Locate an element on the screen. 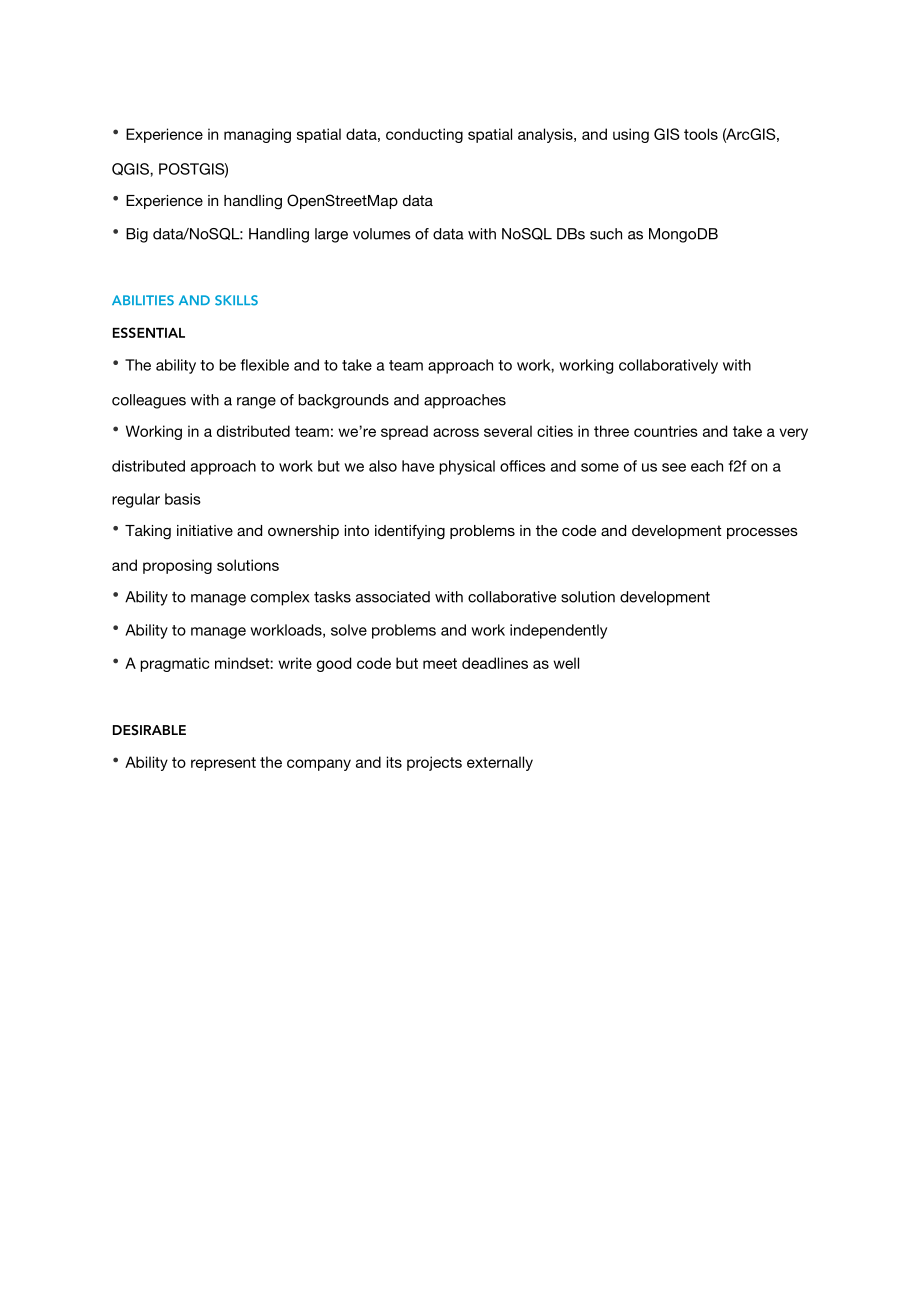 The height and width of the screenshot is (1308, 924). externally is located at coordinates (500, 763).
